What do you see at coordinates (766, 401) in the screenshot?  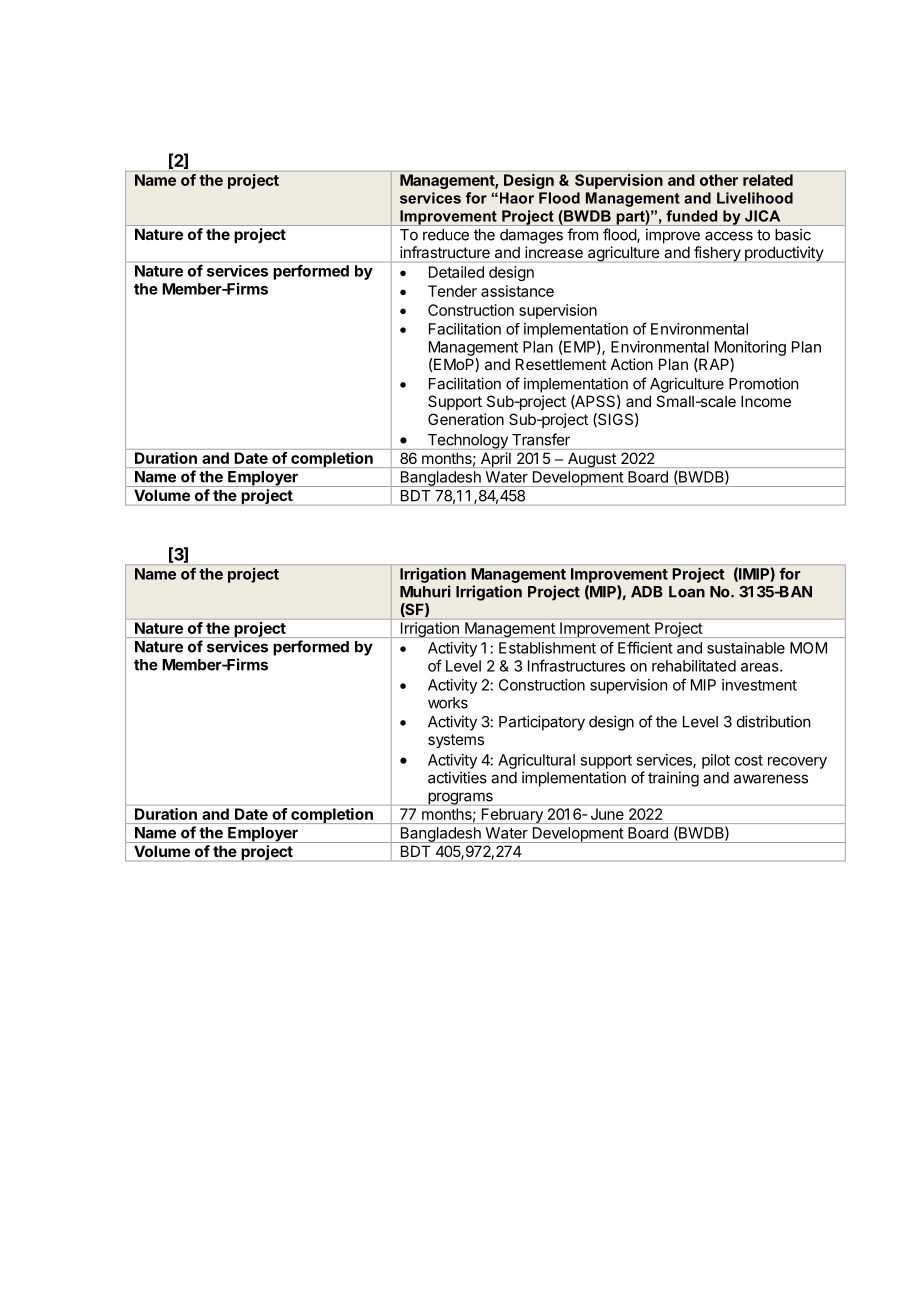 I see `Income` at bounding box center [766, 401].
